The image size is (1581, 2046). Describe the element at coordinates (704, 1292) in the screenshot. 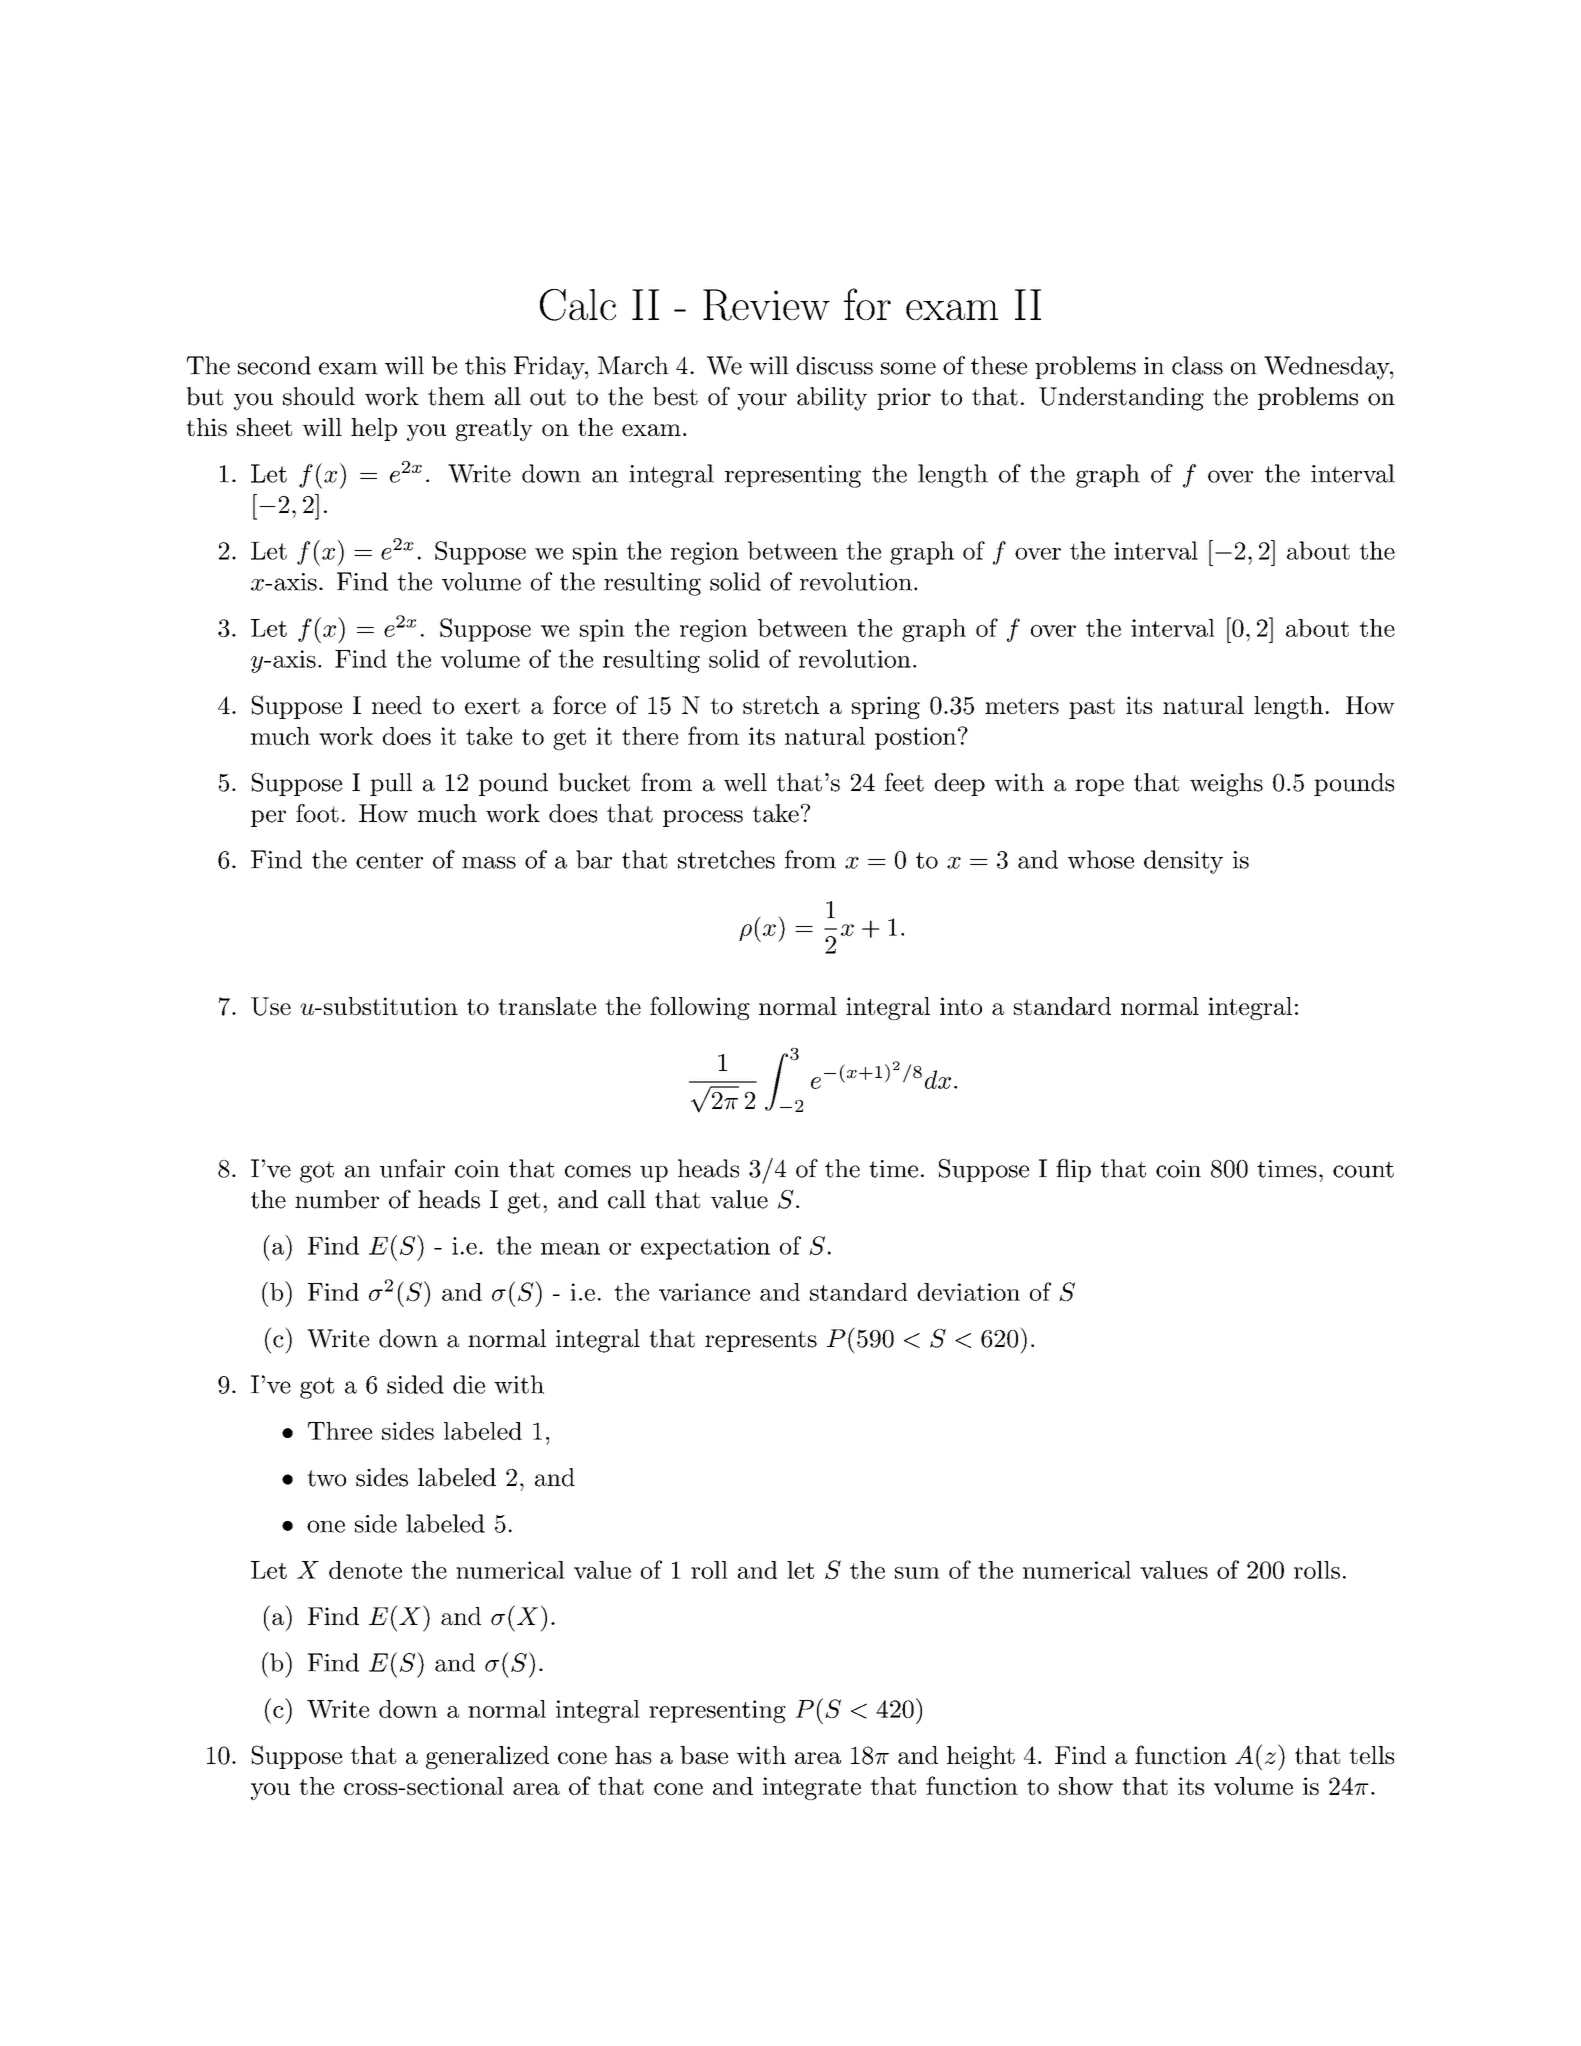

I see `variance` at that location.
